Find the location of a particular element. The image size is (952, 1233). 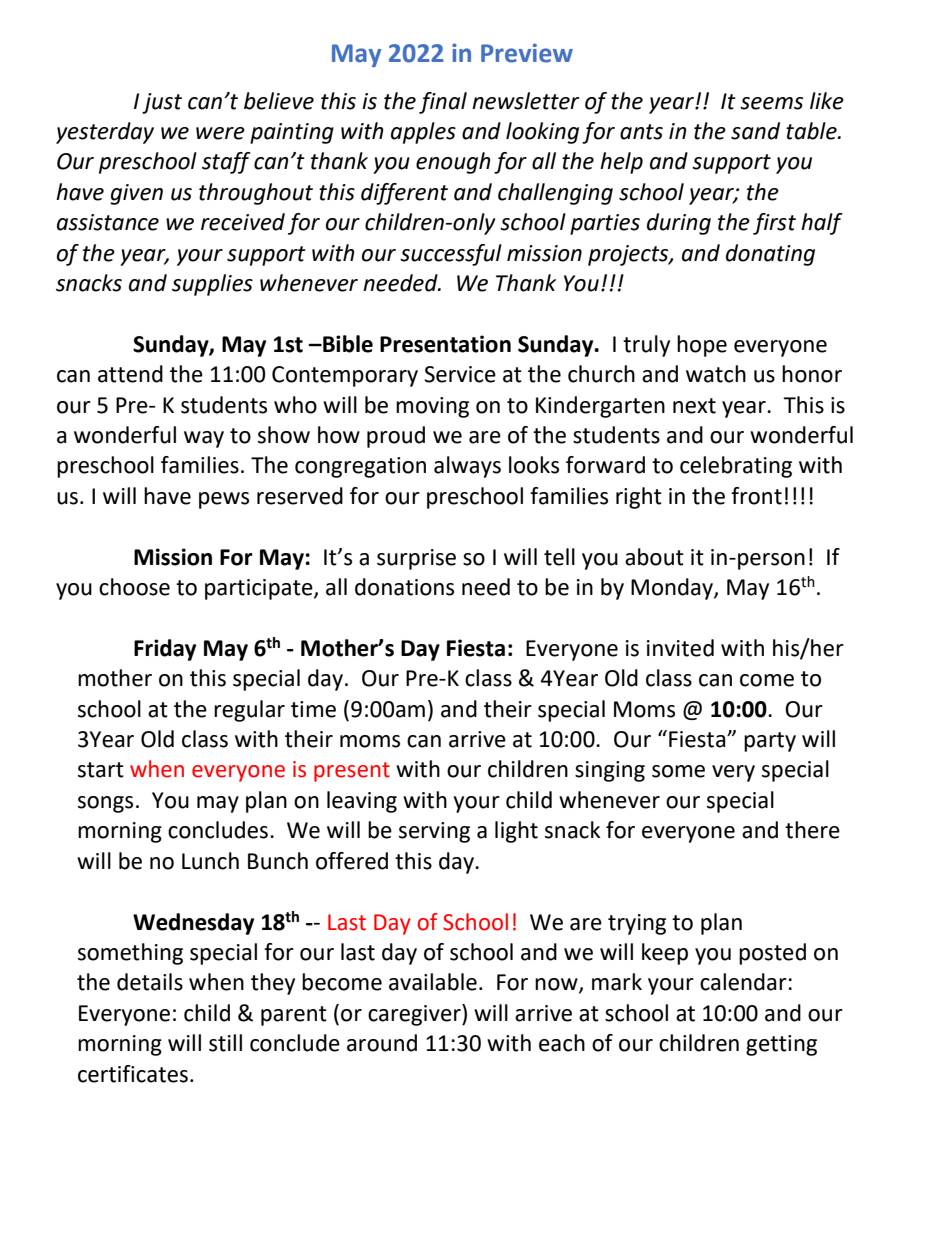

choose is located at coordinates (134, 587).
